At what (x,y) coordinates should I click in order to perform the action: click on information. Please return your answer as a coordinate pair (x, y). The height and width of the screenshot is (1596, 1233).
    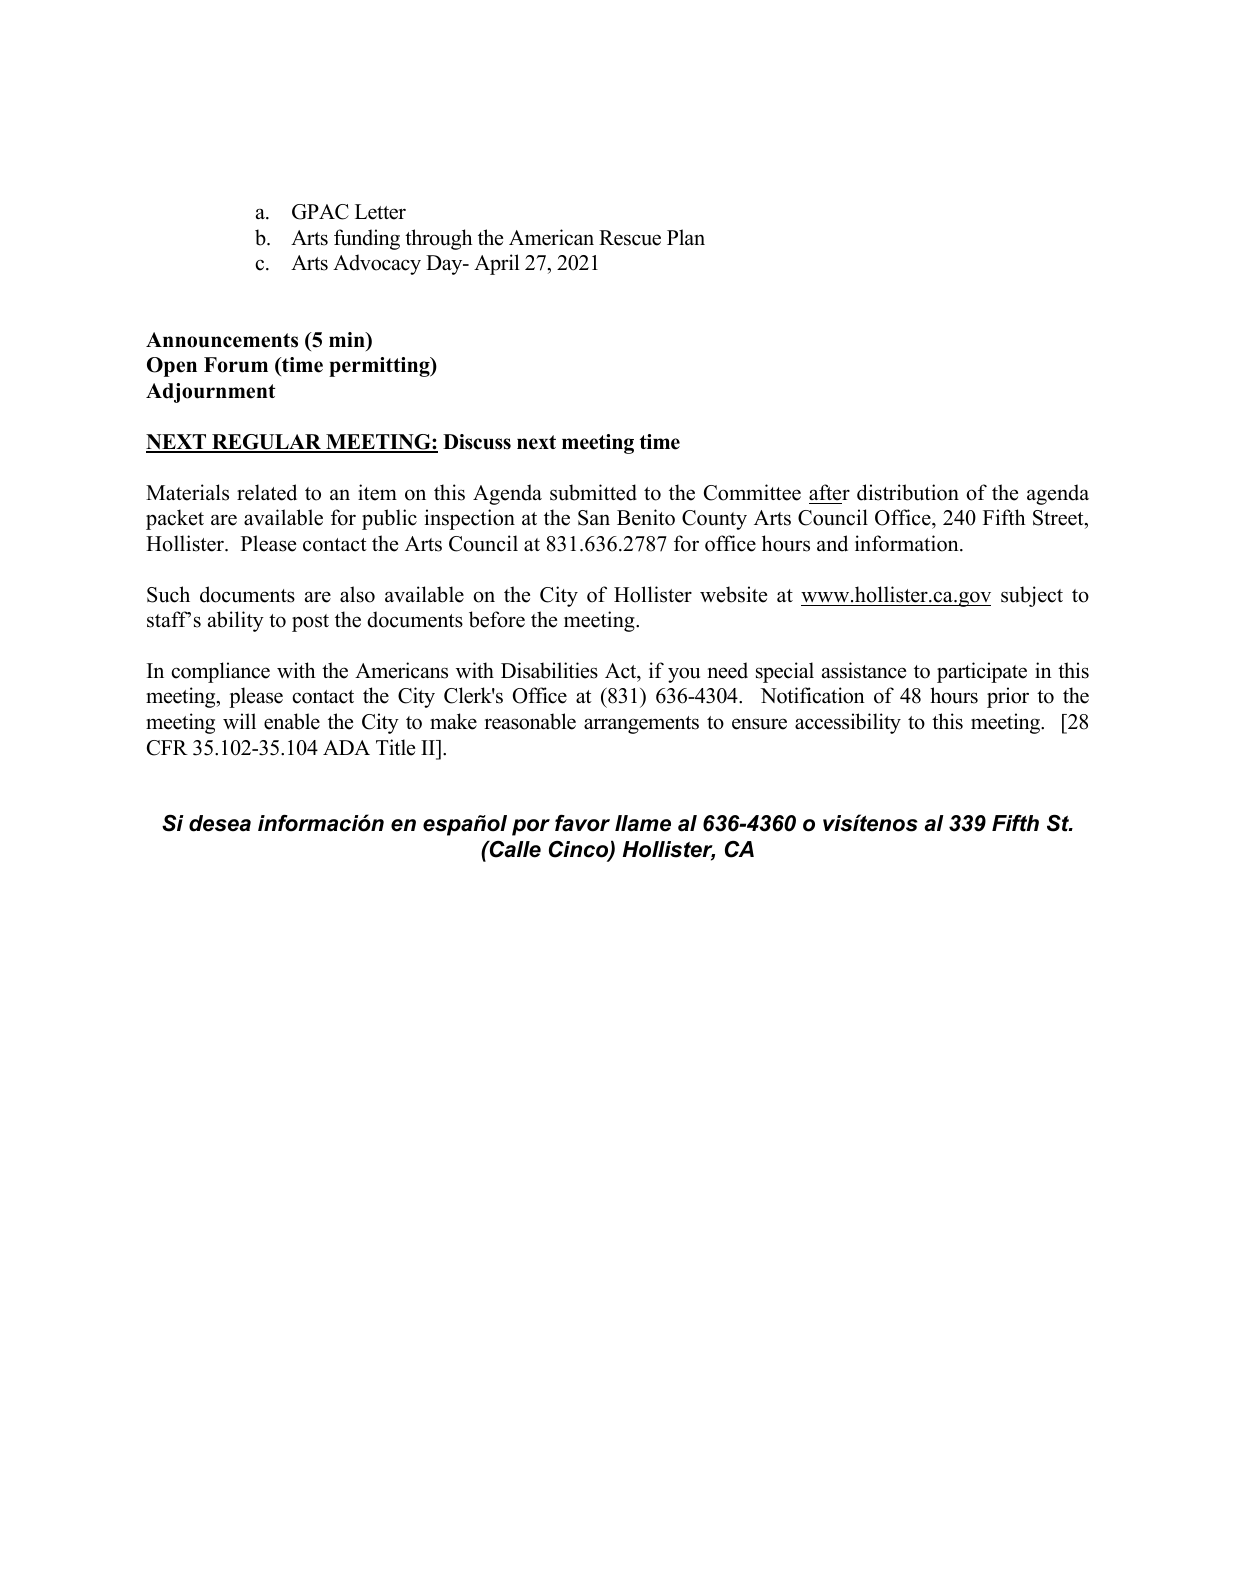
    Looking at the image, I should click on (908, 543).
